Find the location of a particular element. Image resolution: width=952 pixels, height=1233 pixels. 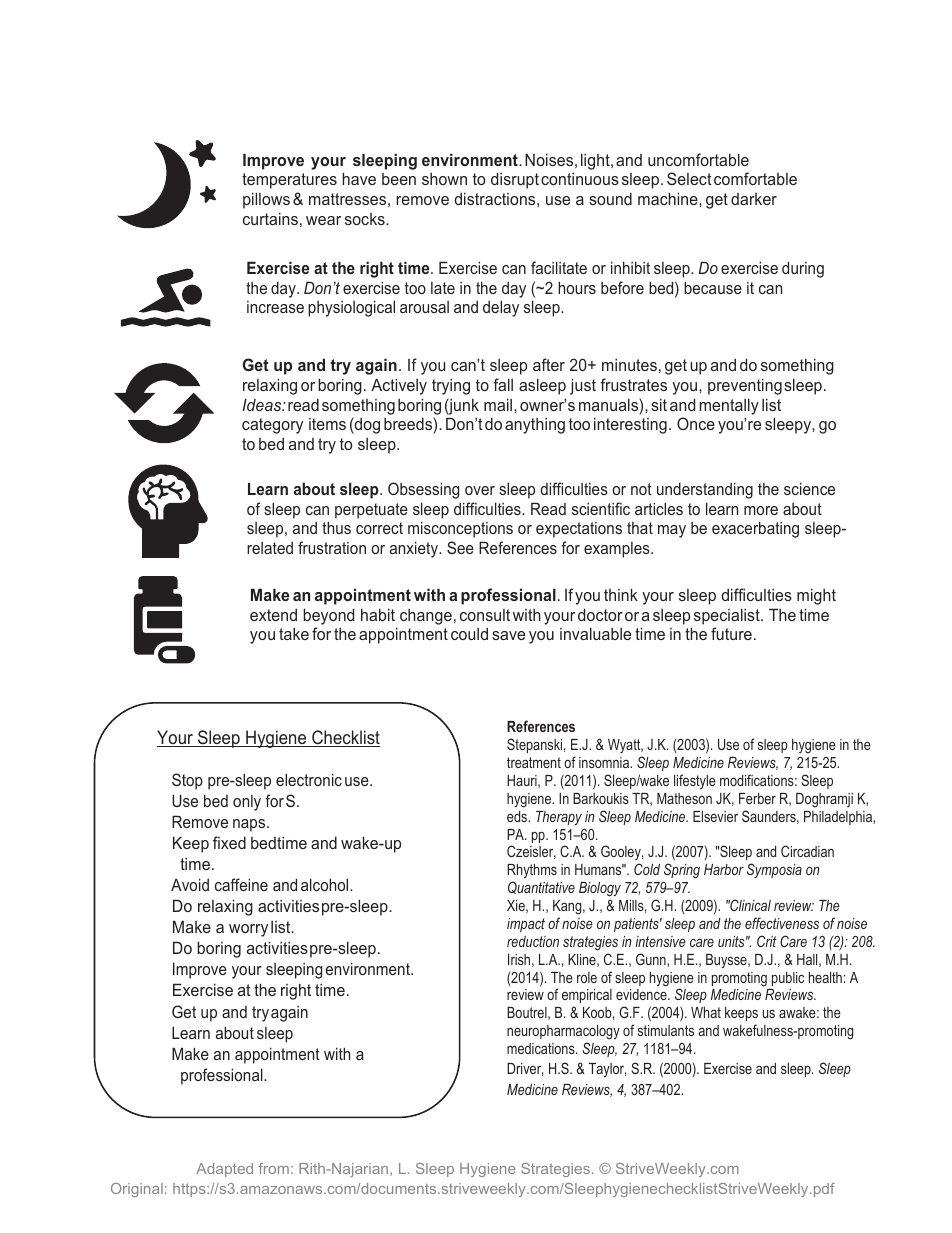

over is located at coordinates (480, 490).
